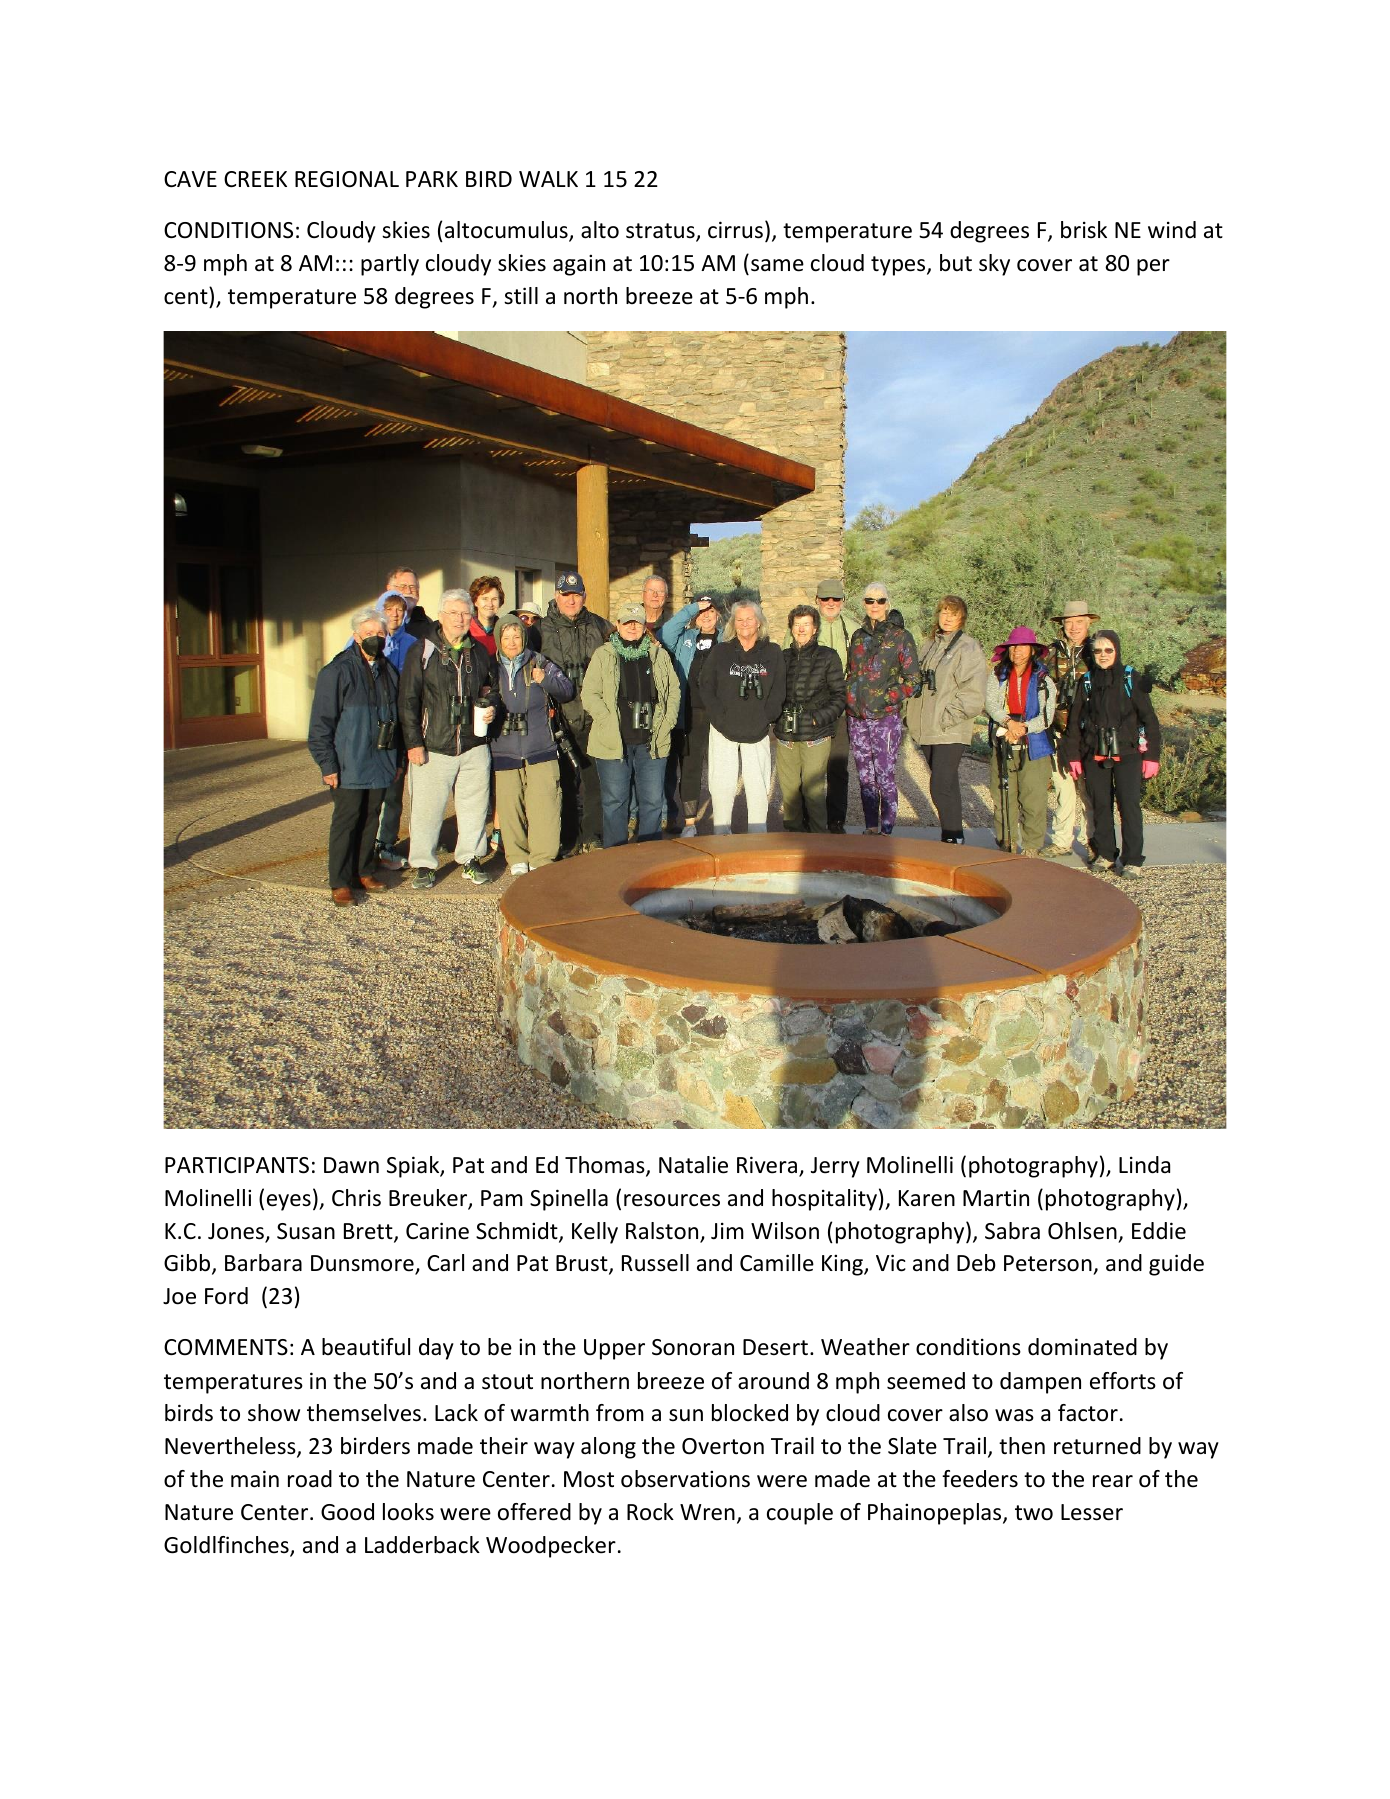 This document has height=1799, width=1390. I want to click on stratus, so click(661, 232).
